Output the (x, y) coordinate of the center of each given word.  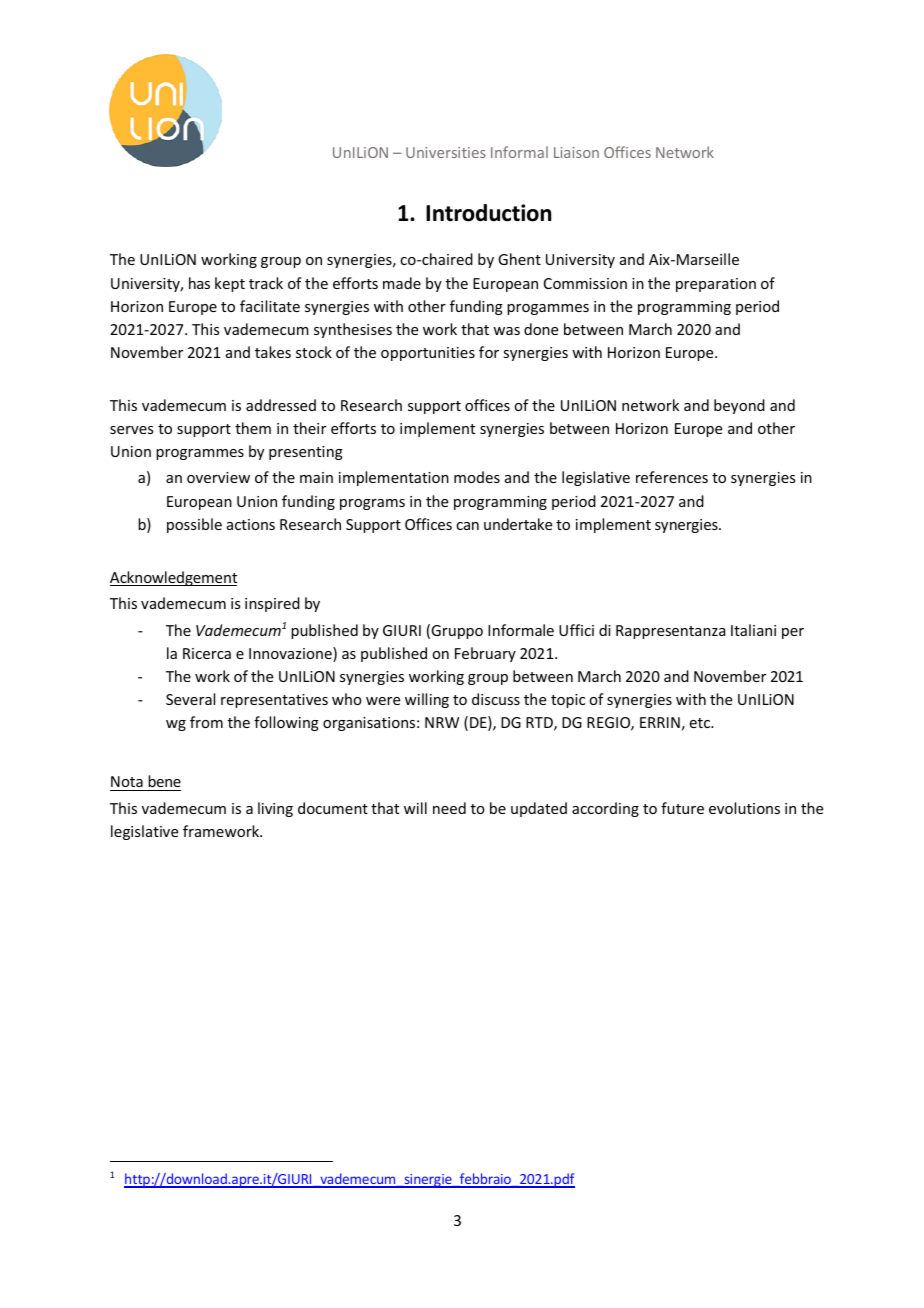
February (485, 654)
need (449, 808)
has (199, 283)
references (672, 477)
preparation (716, 285)
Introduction (488, 213)
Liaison (576, 152)
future (682, 808)
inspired (272, 604)
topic (568, 701)
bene (164, 781)
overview (218, 477)
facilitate (270, 306)
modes (477, 477)
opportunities (428, 354)
